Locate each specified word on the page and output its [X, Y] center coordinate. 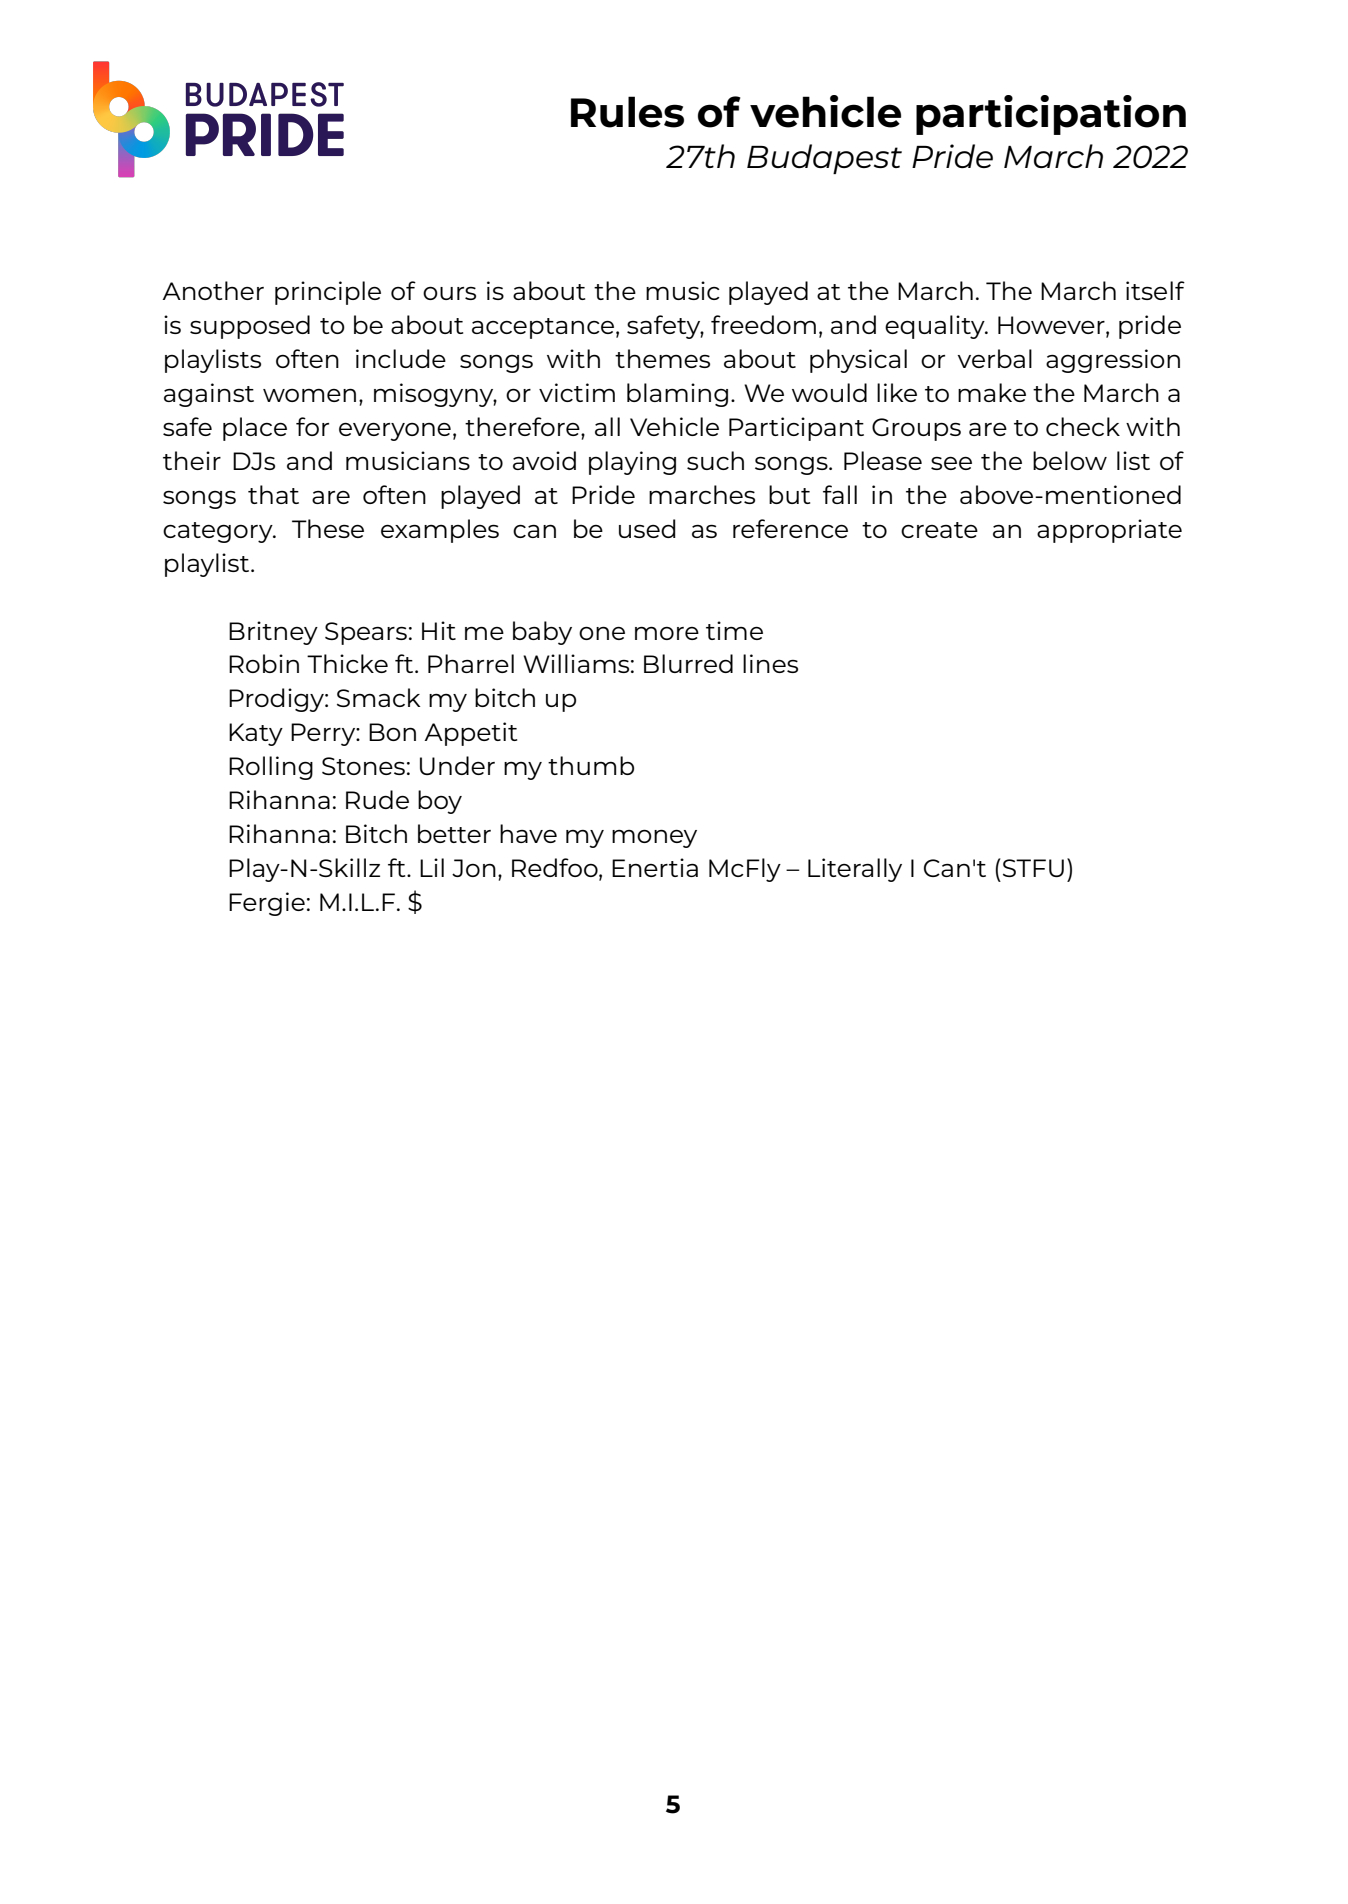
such [715, 460]
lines [770, 663]
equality [936, 327]
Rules [627, 112]
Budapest [824, 159]
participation [1051, 115]
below [1070, 460]
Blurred [688, 663]
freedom [763, 324]
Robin [264, 663]
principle [328, 293]
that [273, 494]
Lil [432, 867]
